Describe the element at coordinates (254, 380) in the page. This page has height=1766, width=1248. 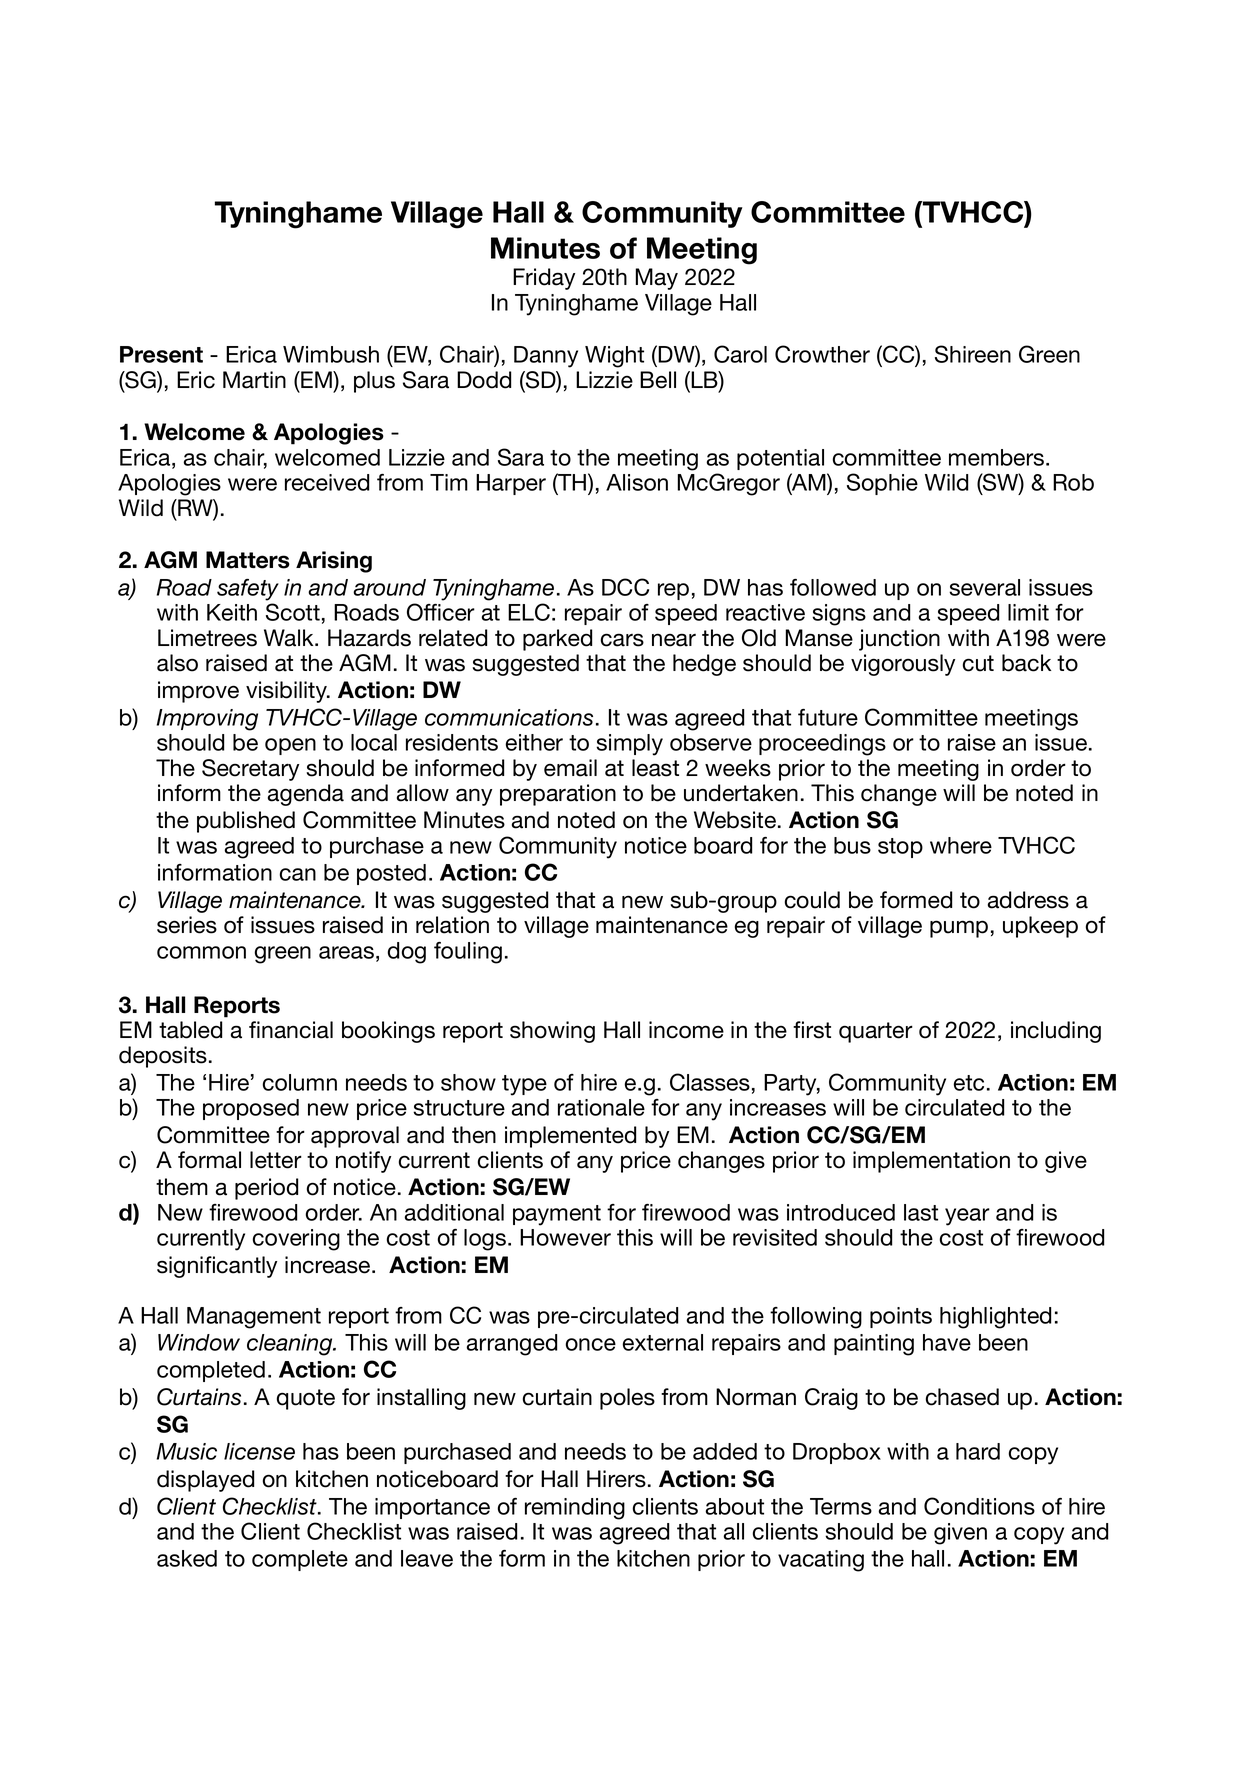
I see `Martin` at that location.
